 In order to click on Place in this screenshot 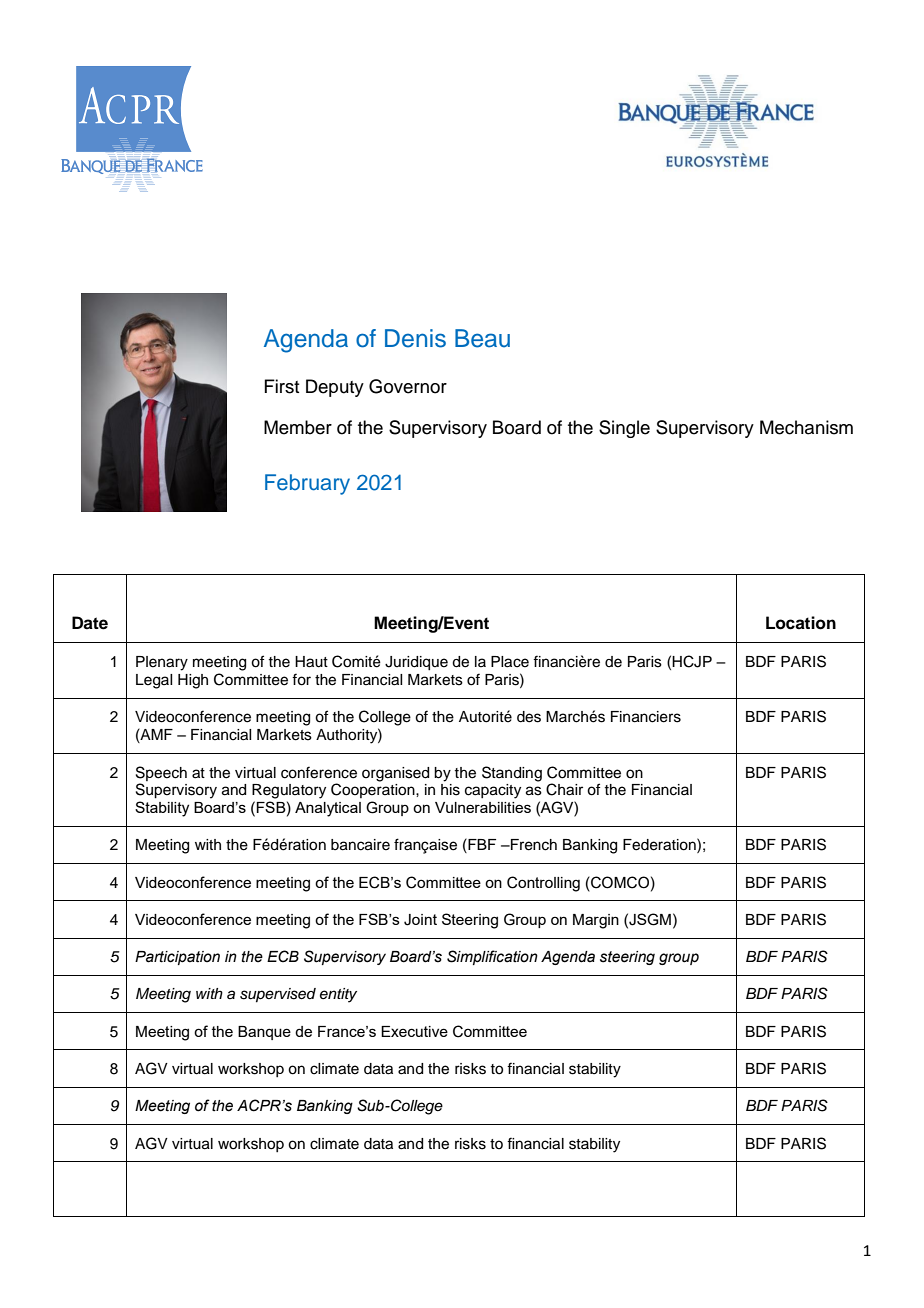, I will do `click(510, 662)`.
